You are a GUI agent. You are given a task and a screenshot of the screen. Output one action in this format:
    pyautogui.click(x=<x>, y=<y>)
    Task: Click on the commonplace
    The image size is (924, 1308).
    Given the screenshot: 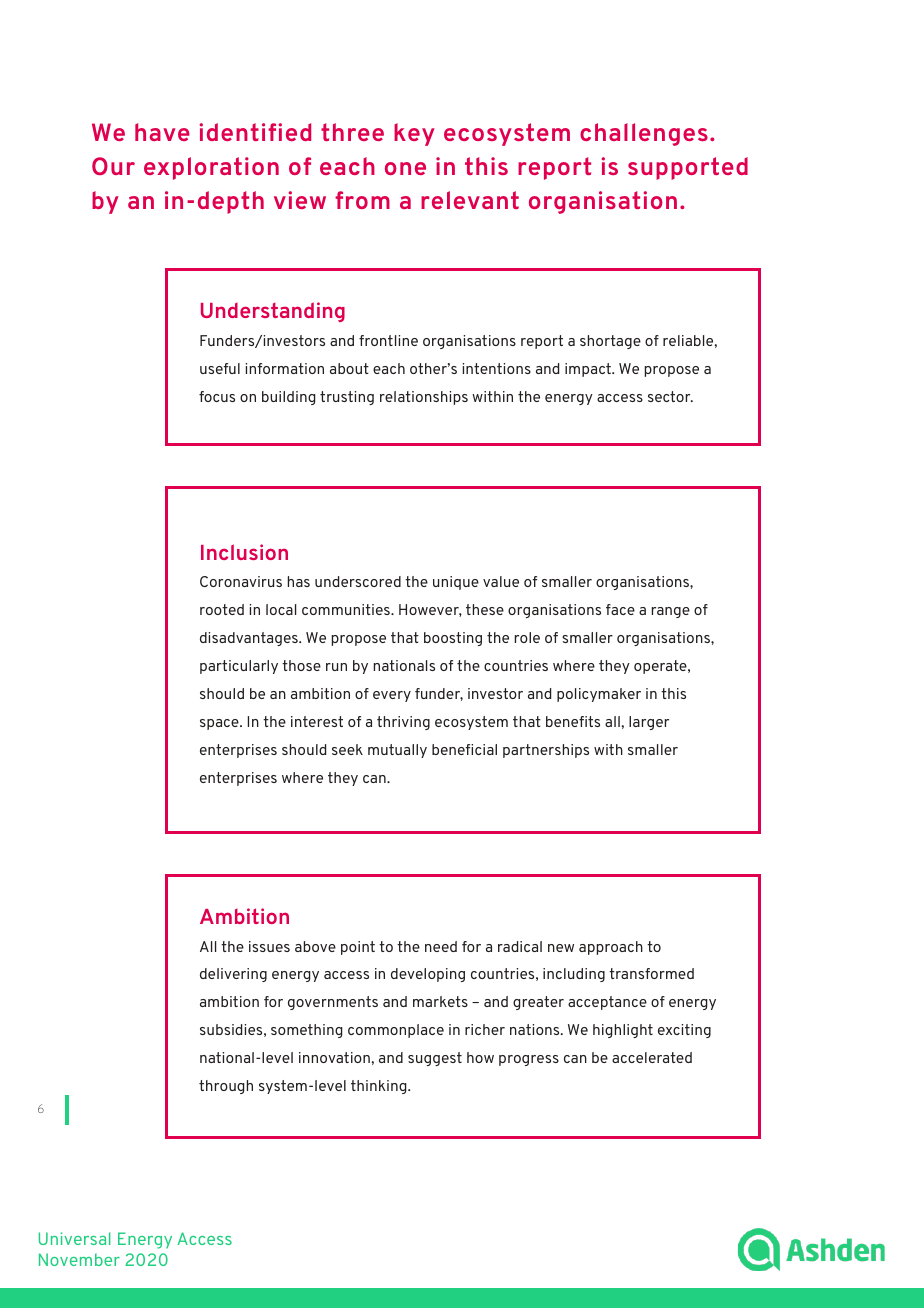 What is the action you would take?
    pyautogui.click(x=396, y=1031)
